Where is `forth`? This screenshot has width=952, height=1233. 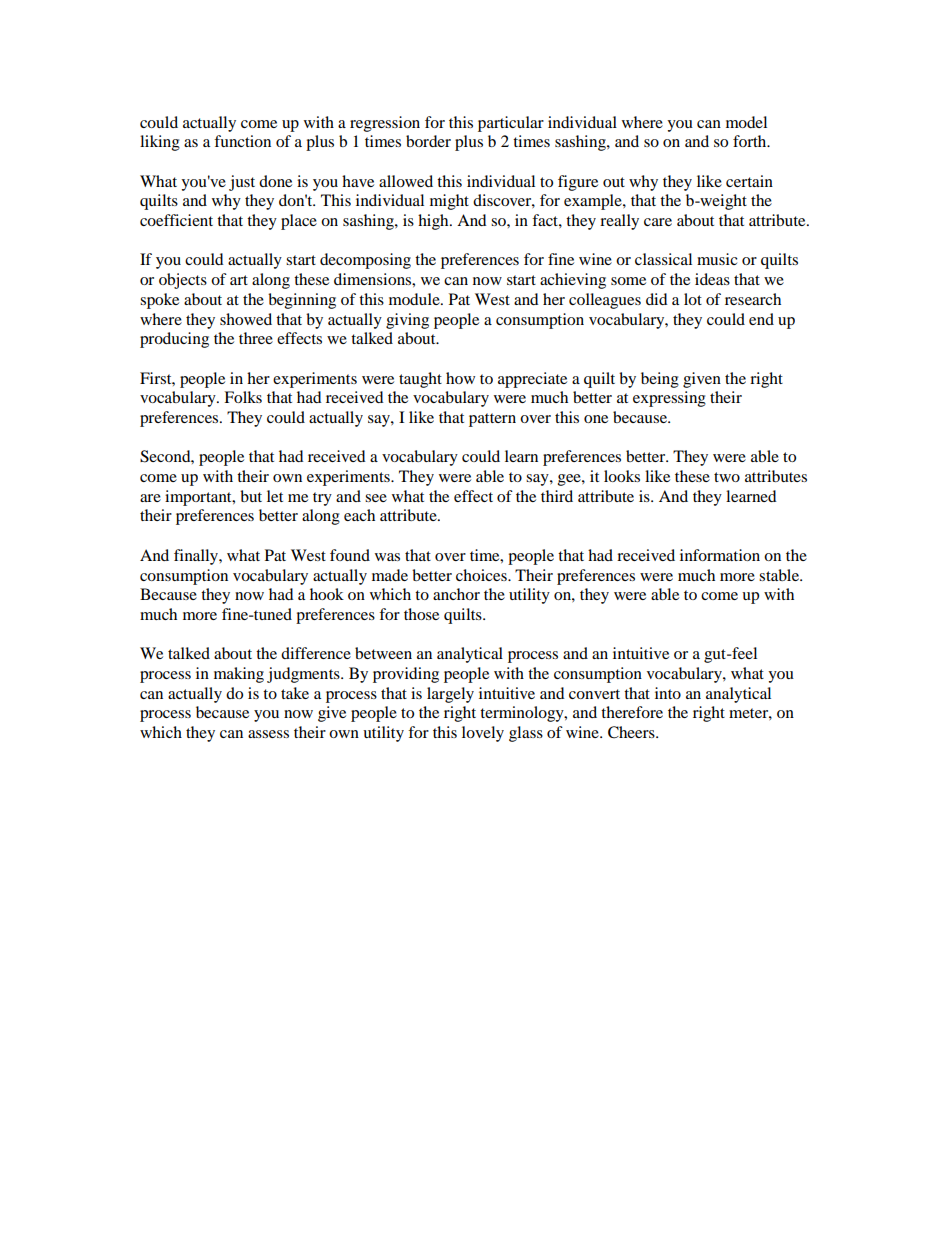
forth is located at coordinates (751, 141).
